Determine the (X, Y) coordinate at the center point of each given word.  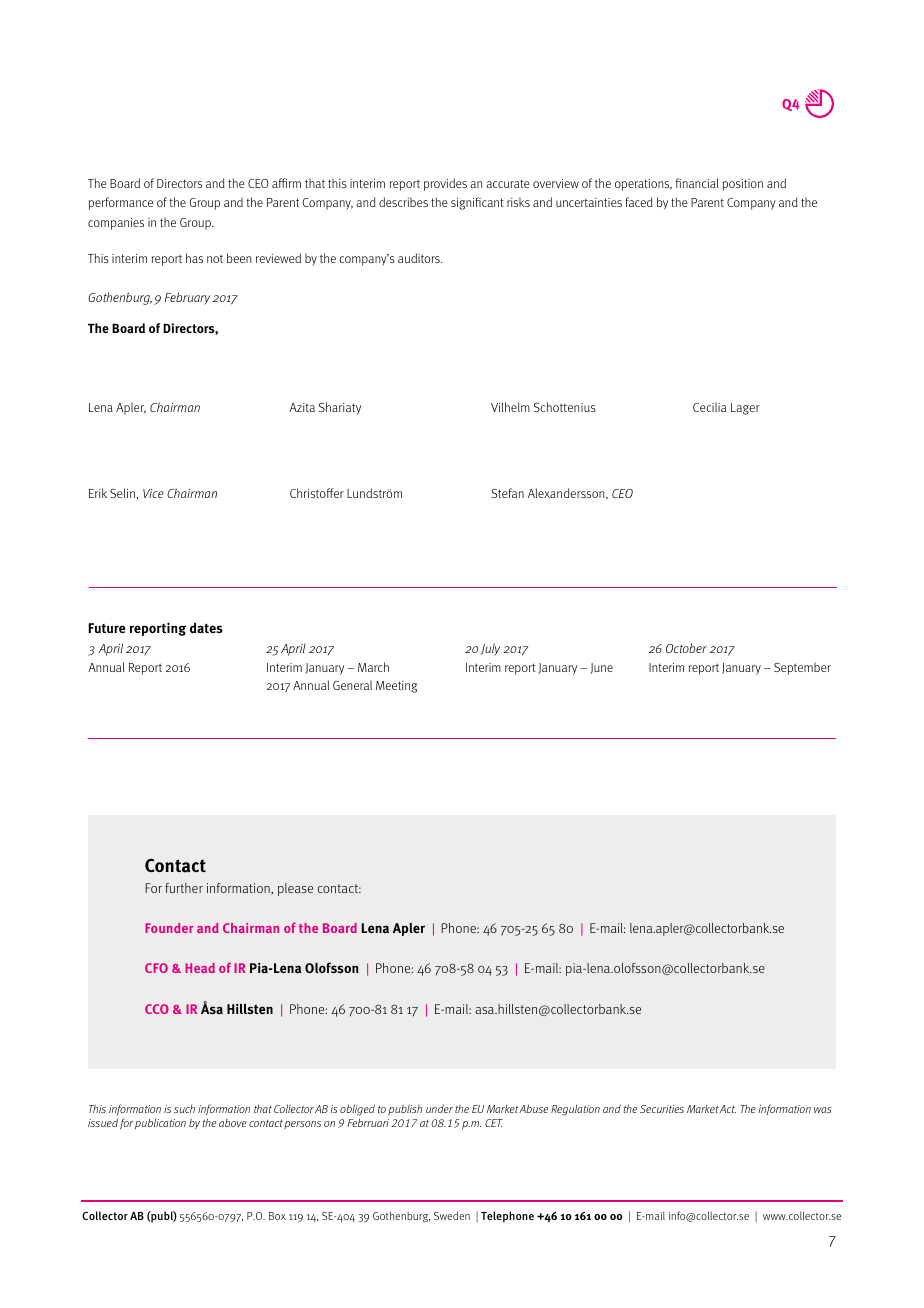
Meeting (396, 687)
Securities (662, 1109)
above (233, 1122)
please (295, 889)
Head (200, 968)
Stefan (507, 493)
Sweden (452, 1215)
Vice (153, 493)
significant (477, 203)
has (194, 258)
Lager (745, 409)
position (743, 185)
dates (206, 628)
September (802, 668)
